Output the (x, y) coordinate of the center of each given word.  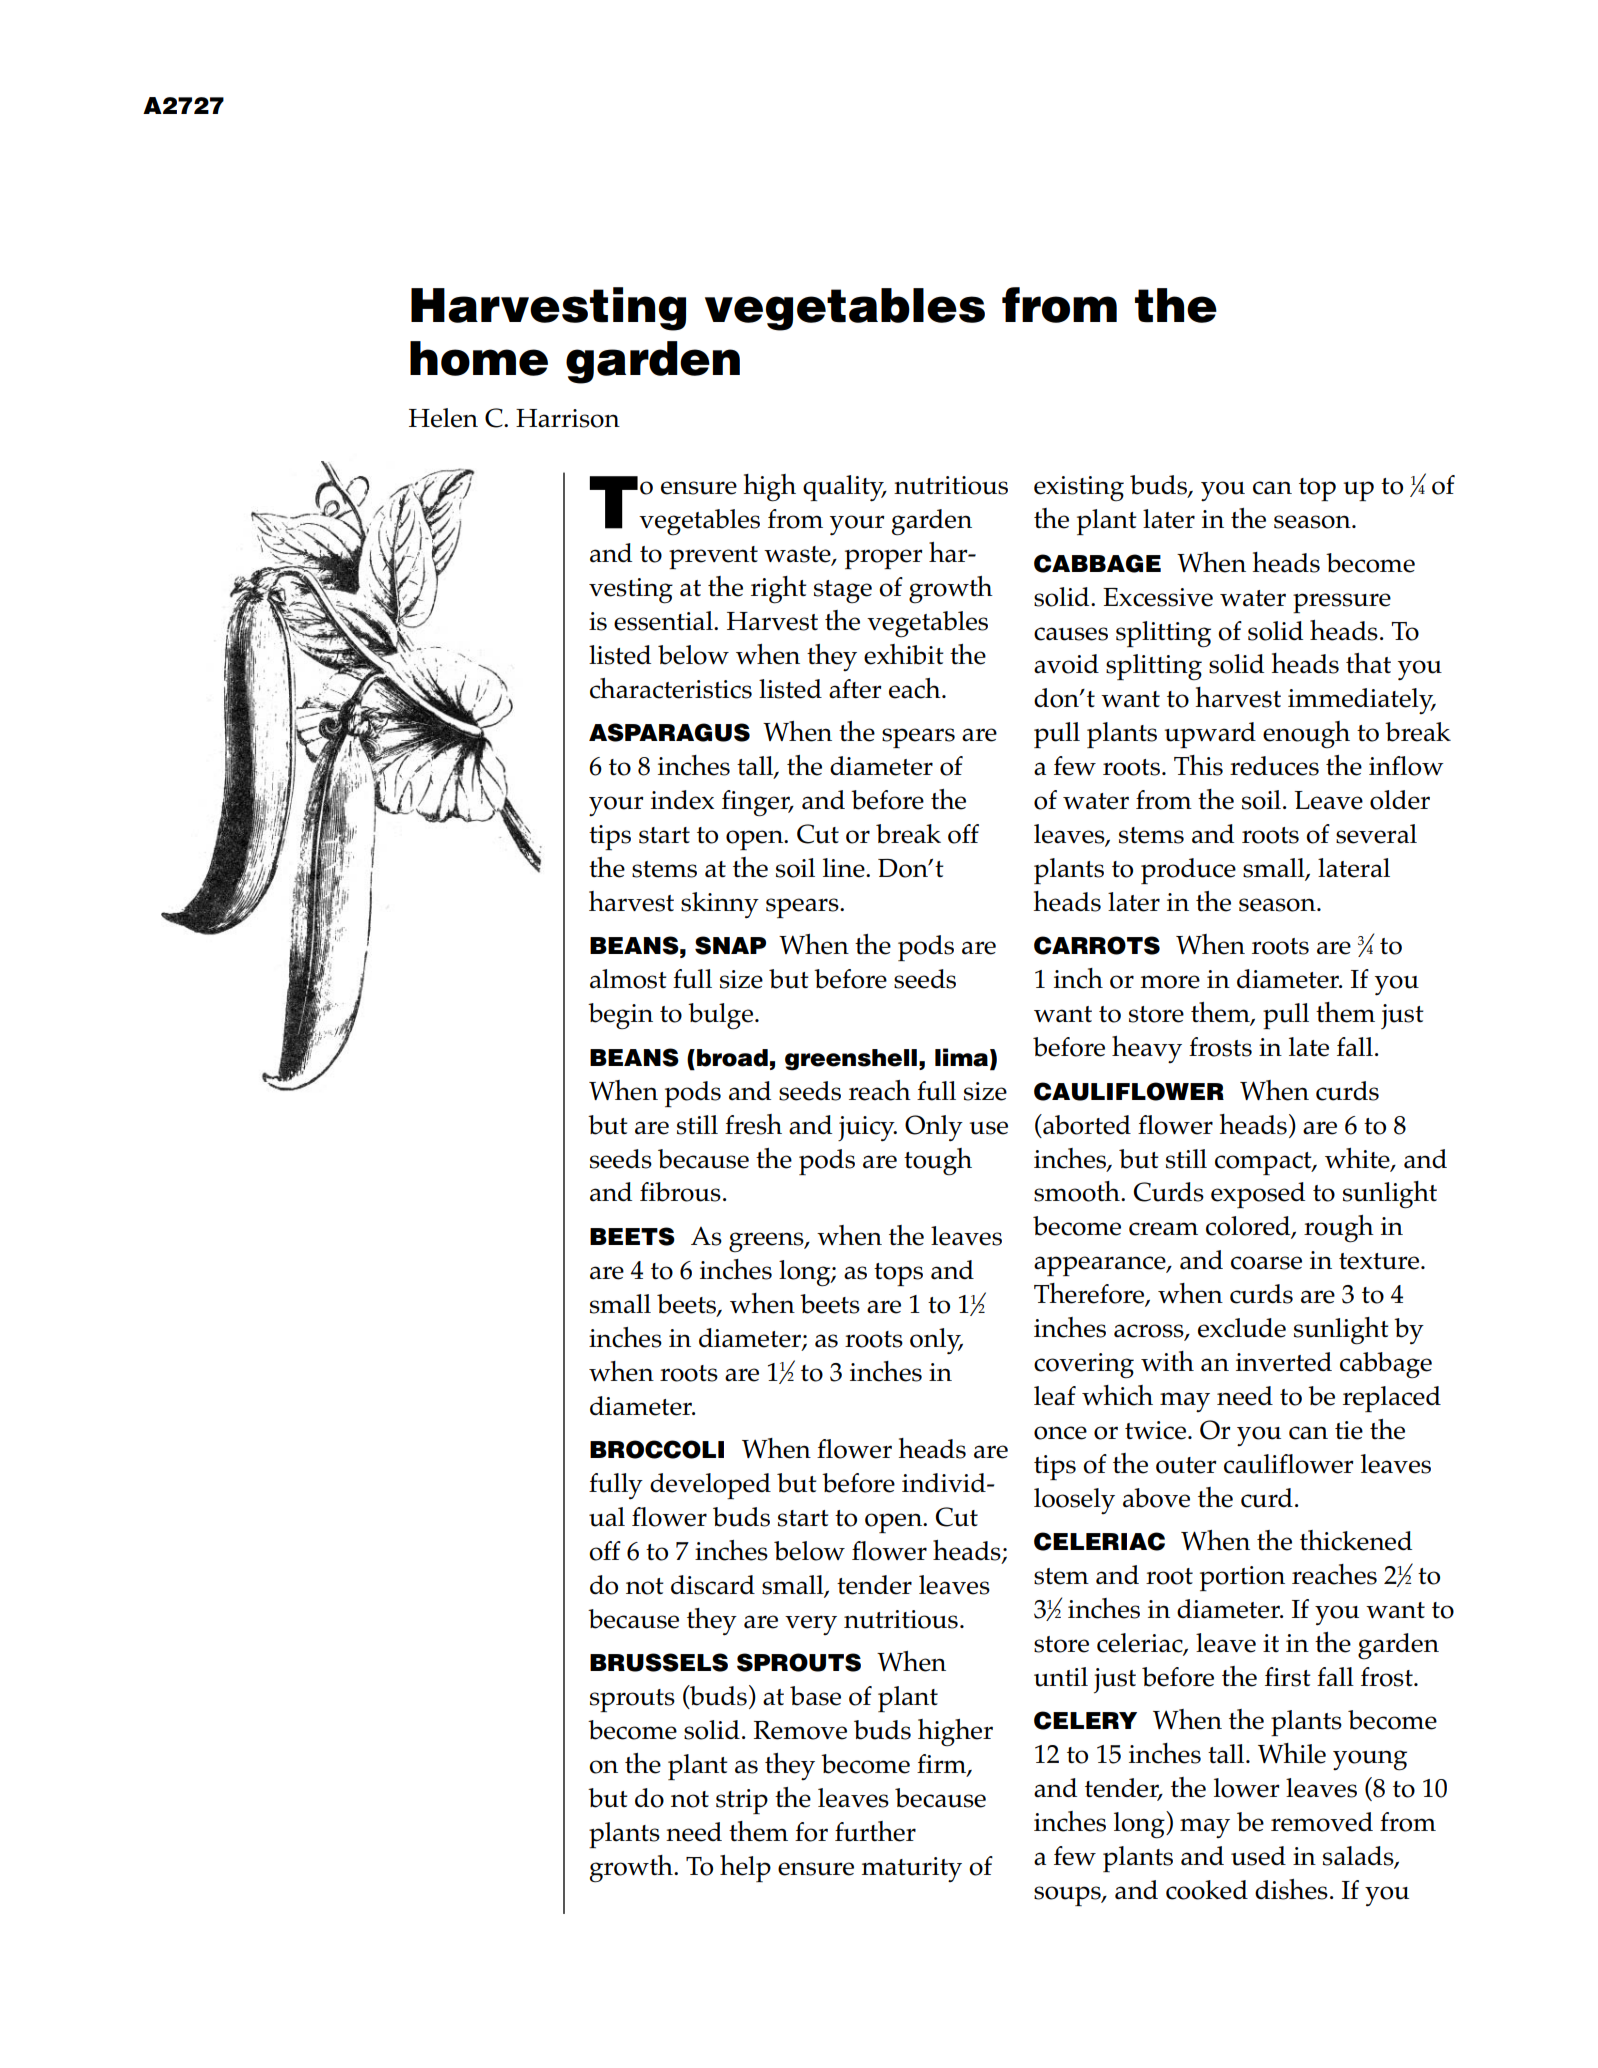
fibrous (680, 1192)
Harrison (568, 418)
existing (1079, 489)
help (745, 1868)
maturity (912, 1869)
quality (844, 488)
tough (938, 1162)
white (1358, 1159)
